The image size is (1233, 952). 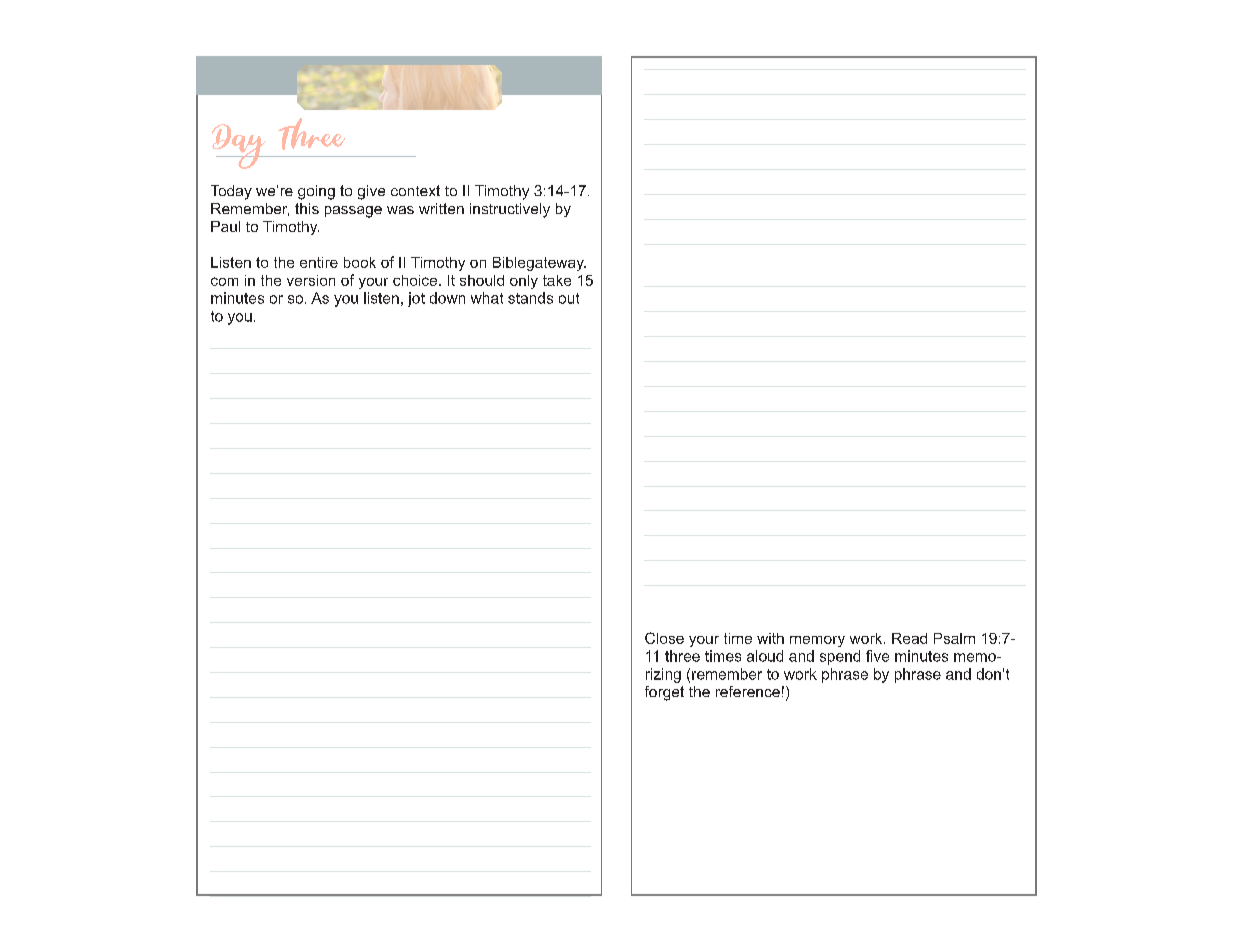 What do you see at coordinates (441, 208) in the screenshot?
I see `written` at bounding box center [441, 208].
